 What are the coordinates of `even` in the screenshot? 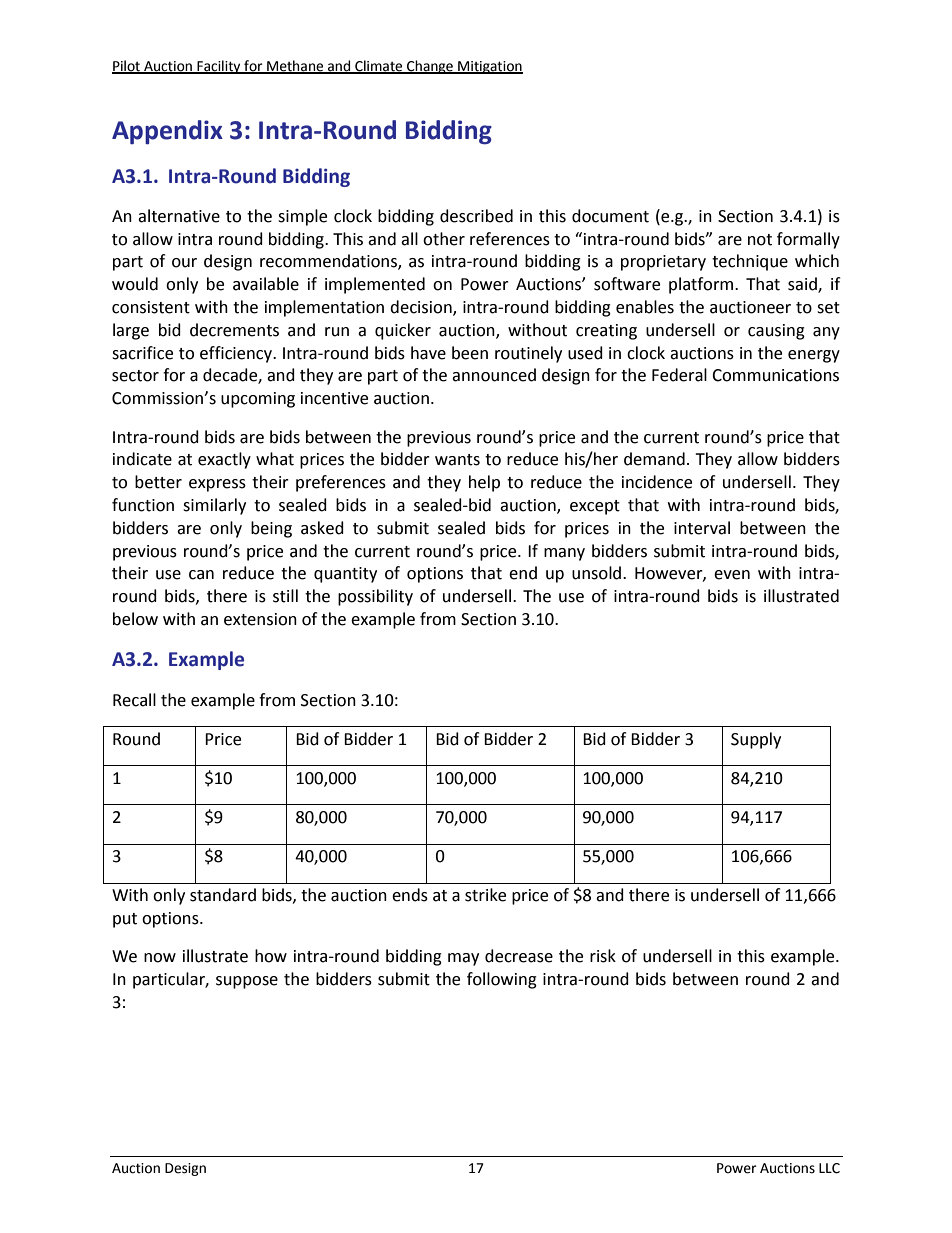 It's located at (732, 575).
